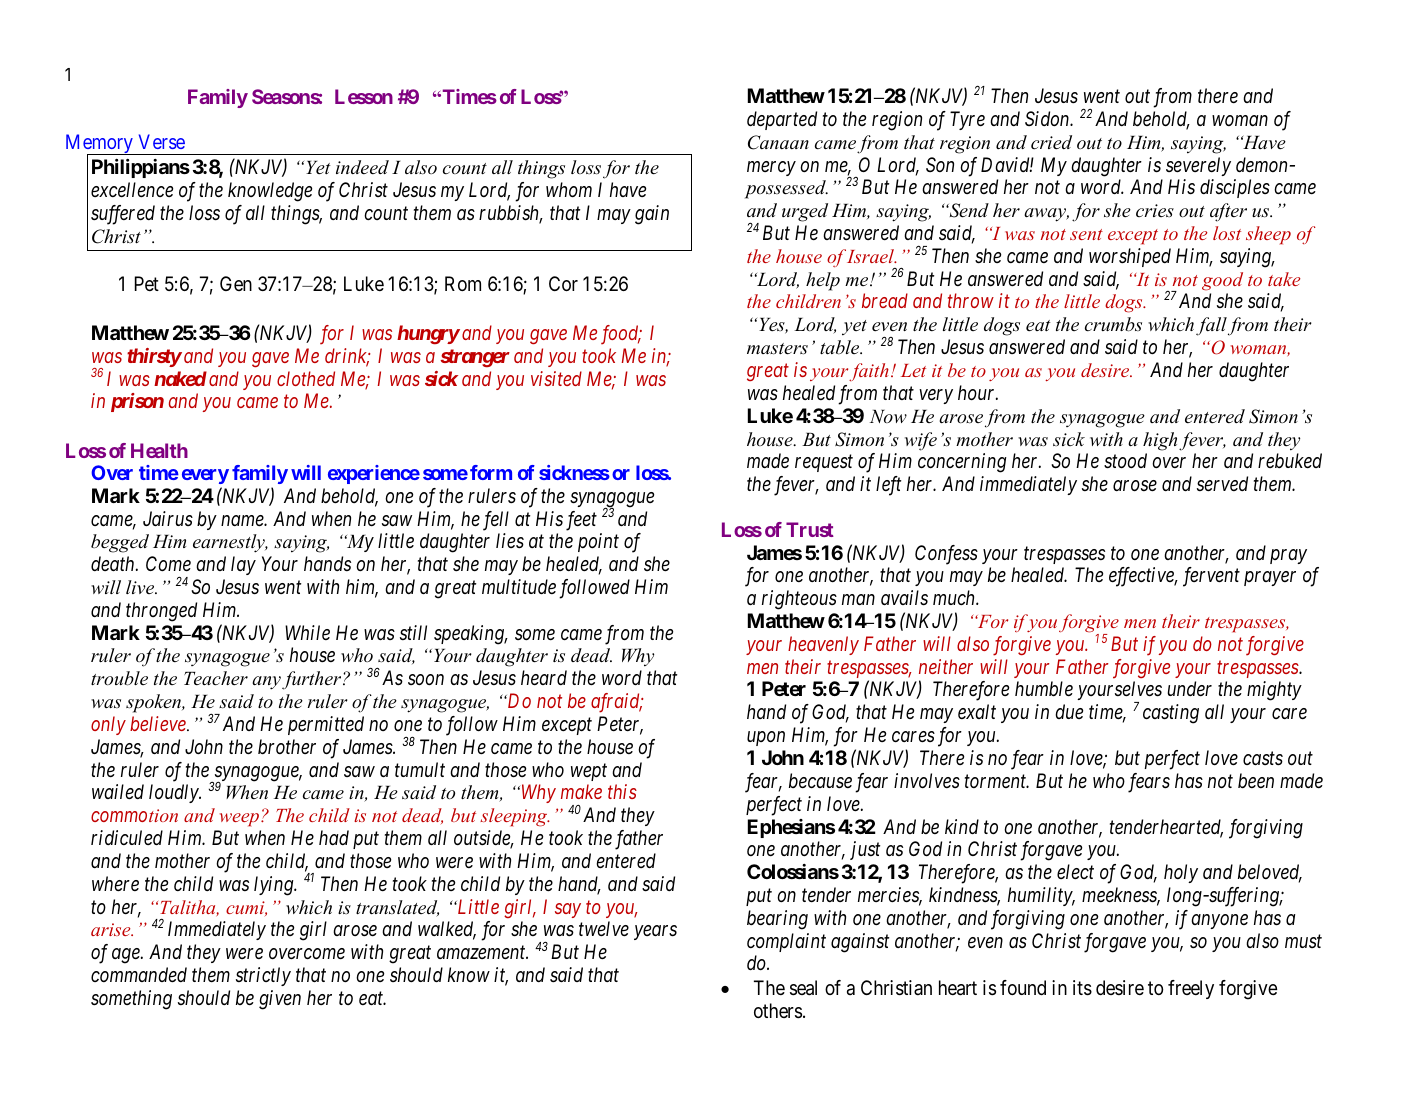 Image resolution: width=1428 pixels, height=1104 pixels. I want to click on seal, so click(803, 988).
